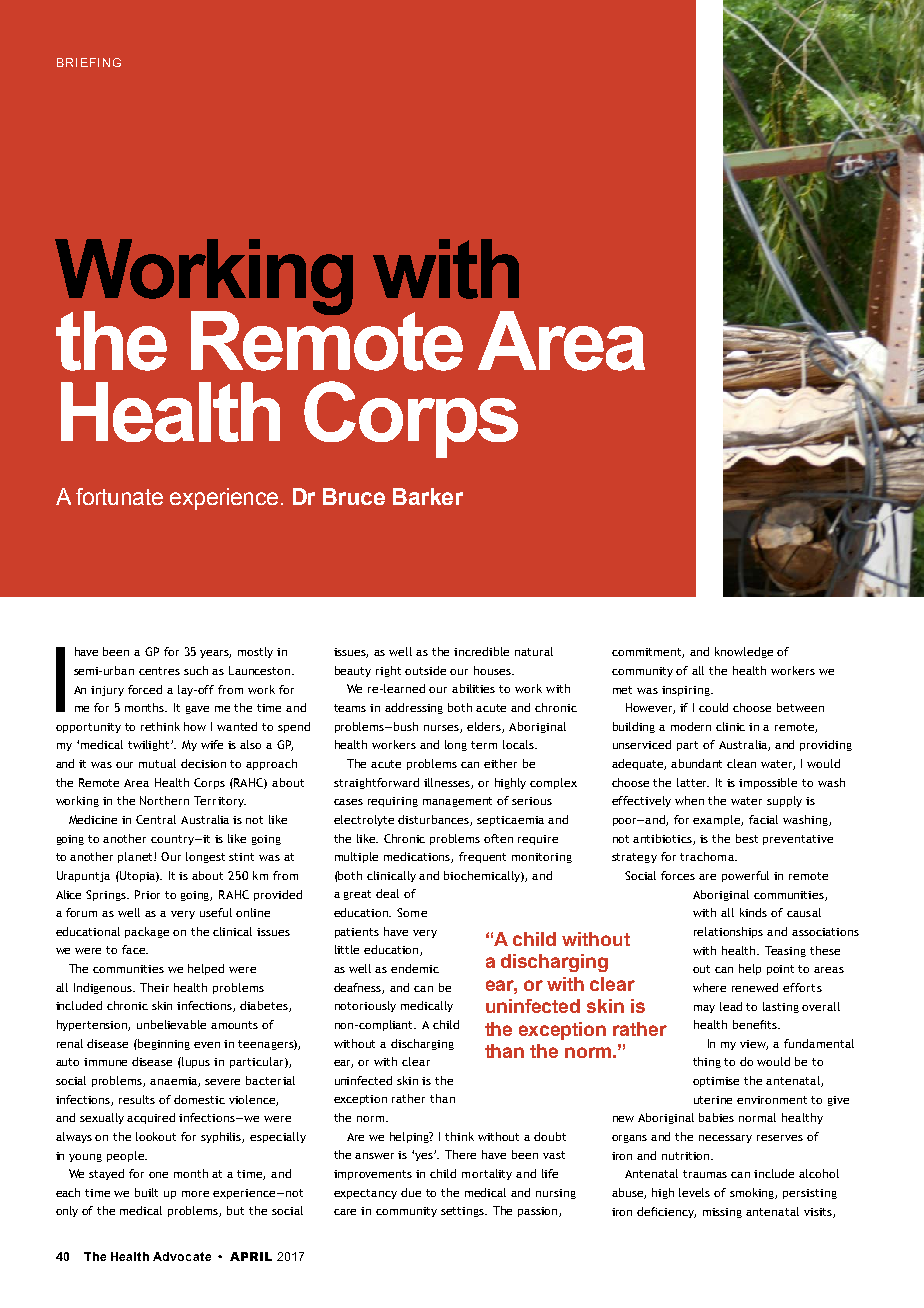 The image size is (924, 1308). What do you see at coordinates (481, 651) in the image?
I see `incredible` at bounding box center [481, 651].
